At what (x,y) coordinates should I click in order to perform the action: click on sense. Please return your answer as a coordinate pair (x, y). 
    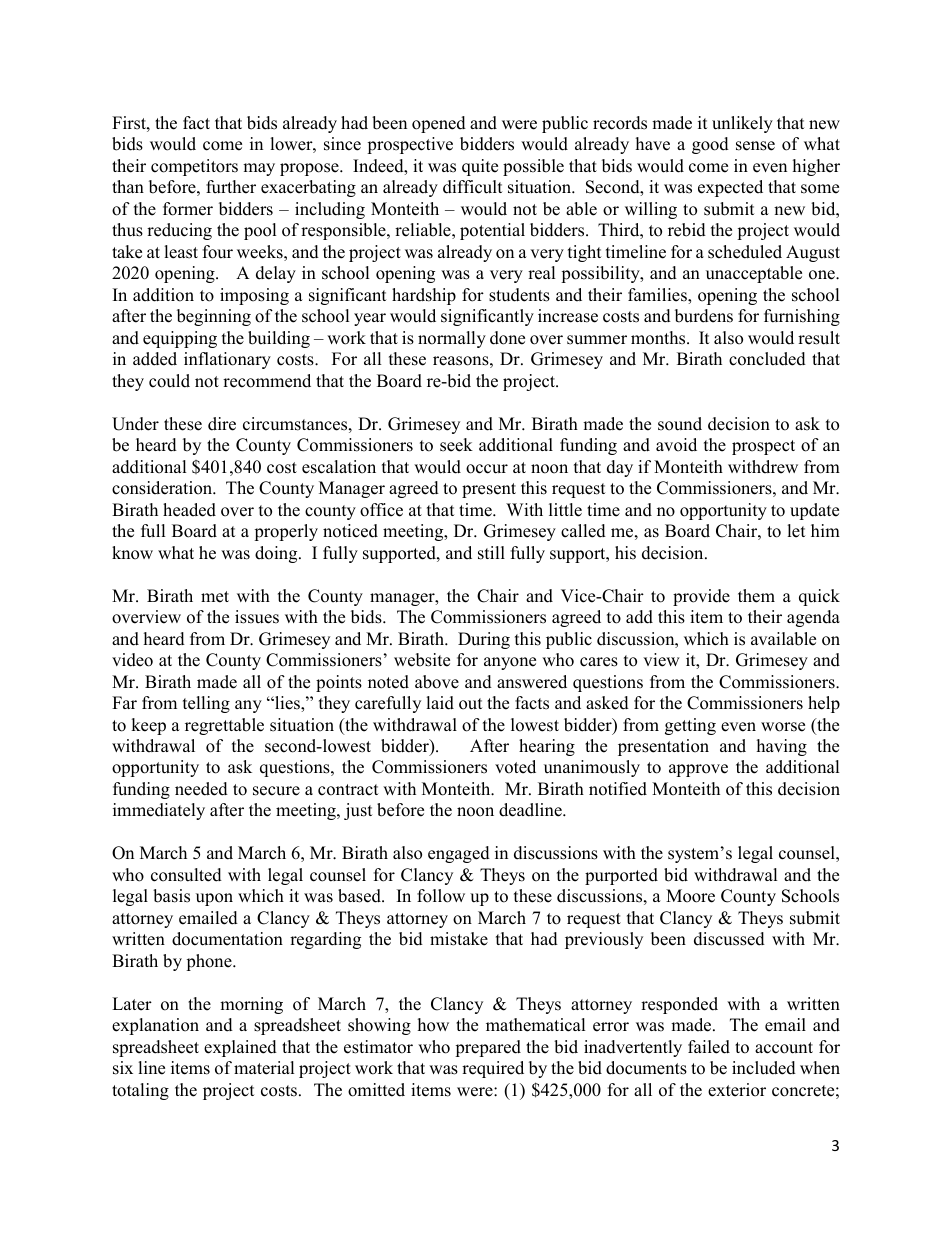
    Looking at the image, I should click on (755, 146).
